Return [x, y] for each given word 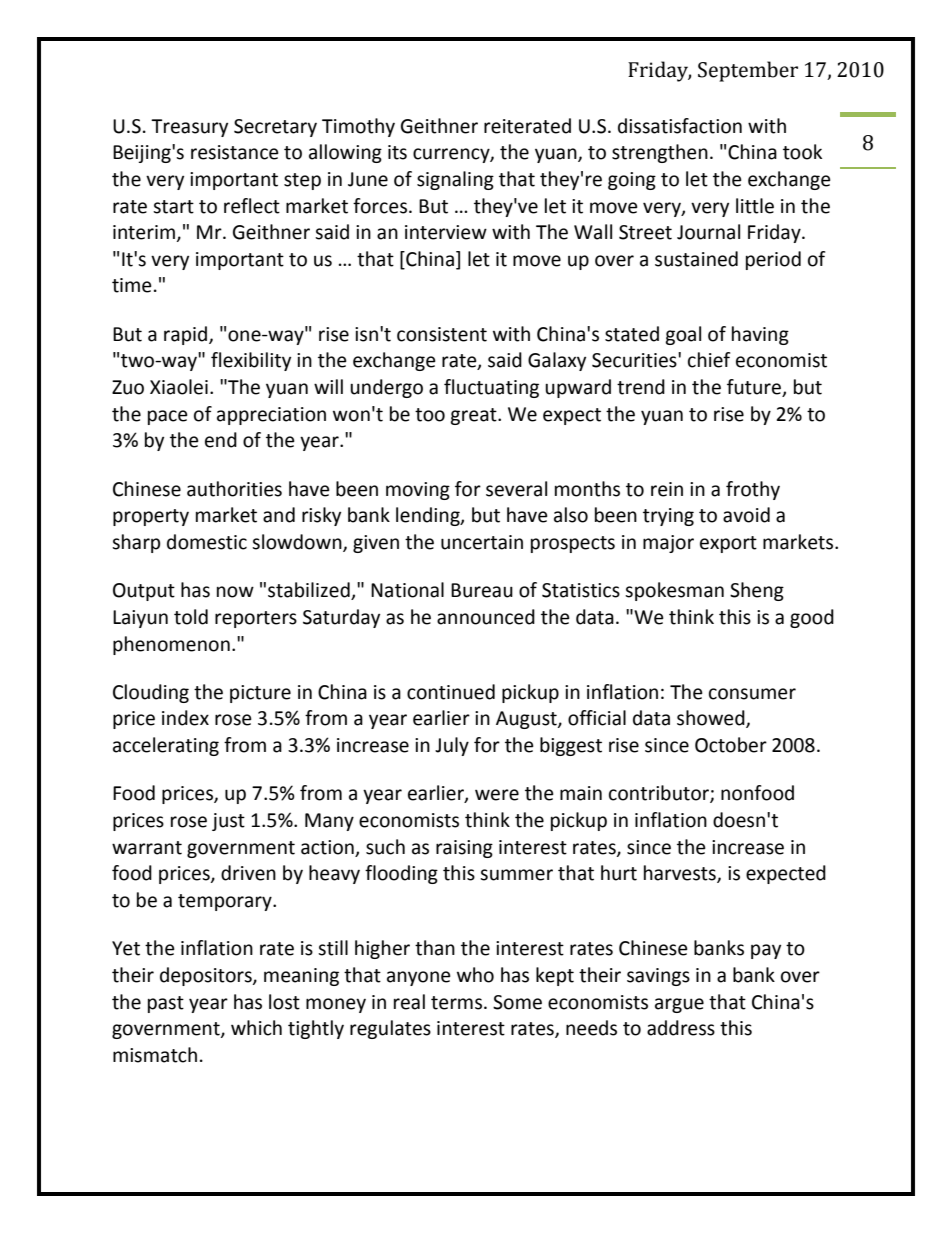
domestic [207, 542]
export [728, 544]
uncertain [482, 542]
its [397, 152]
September [748, 71]
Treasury [189, 128]
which [256, 1028]
